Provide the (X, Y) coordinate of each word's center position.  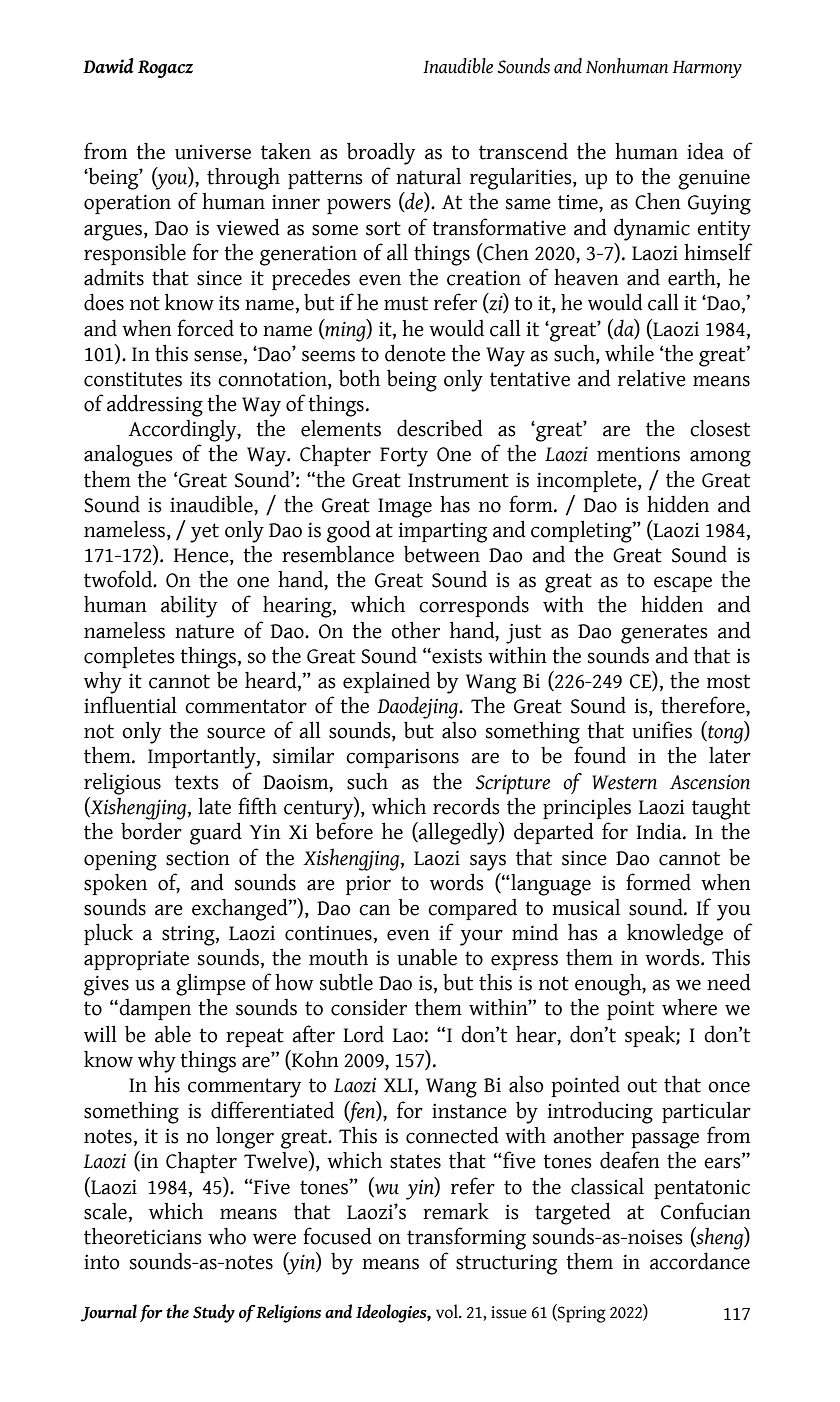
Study (214, 1313)
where (689, 1007)
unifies (662, 730)
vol (448, 1311)
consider (369, 1007)
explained (386, 682)
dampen (154, 1009)
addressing (155, 405)
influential (130, 705)
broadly (381, 153)
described (440, 428)
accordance (700, 1261)
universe (213, 152)
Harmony (707, 69)
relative (652, 378)
